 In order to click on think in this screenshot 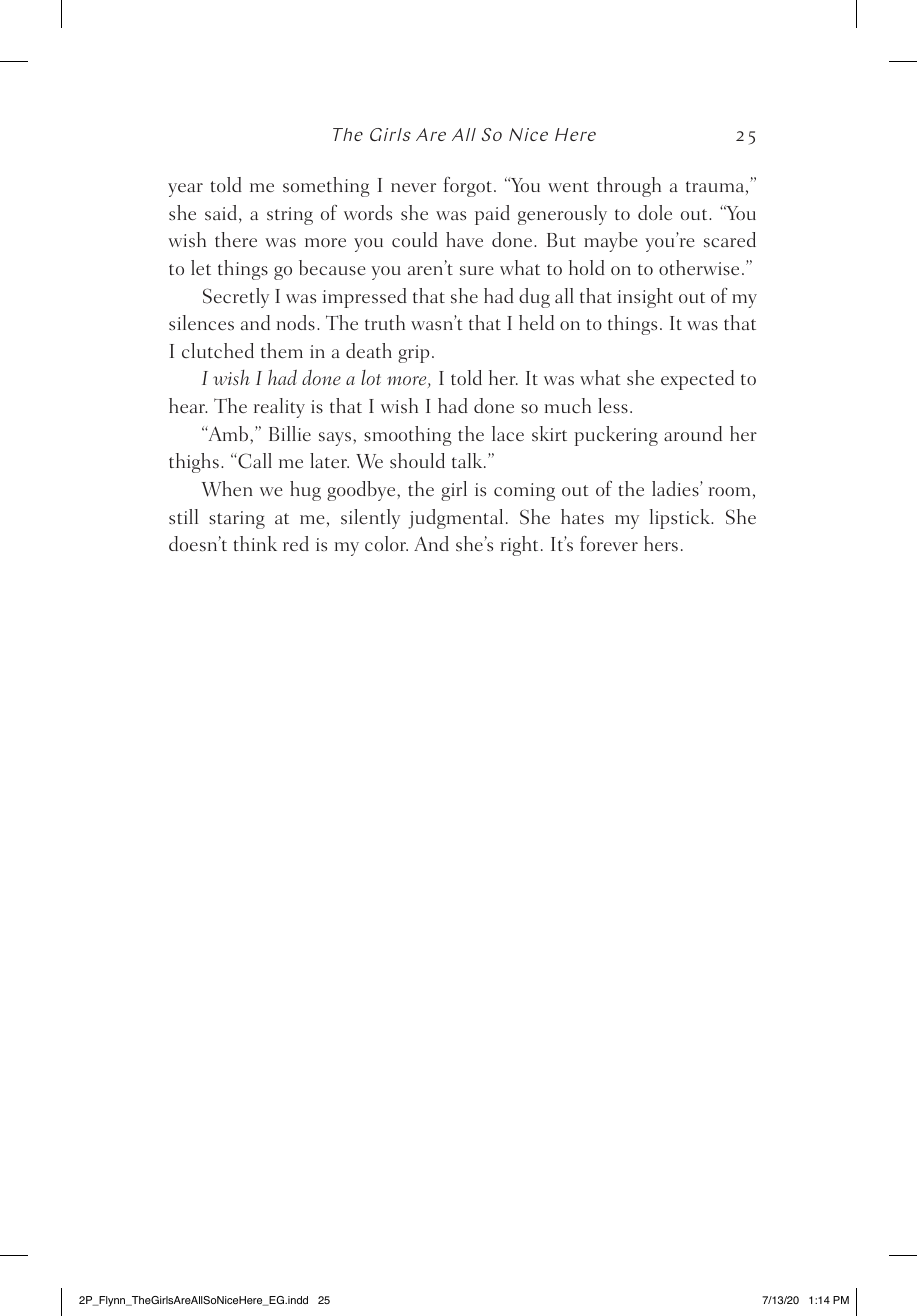, I will do `click(255, 543)`.
